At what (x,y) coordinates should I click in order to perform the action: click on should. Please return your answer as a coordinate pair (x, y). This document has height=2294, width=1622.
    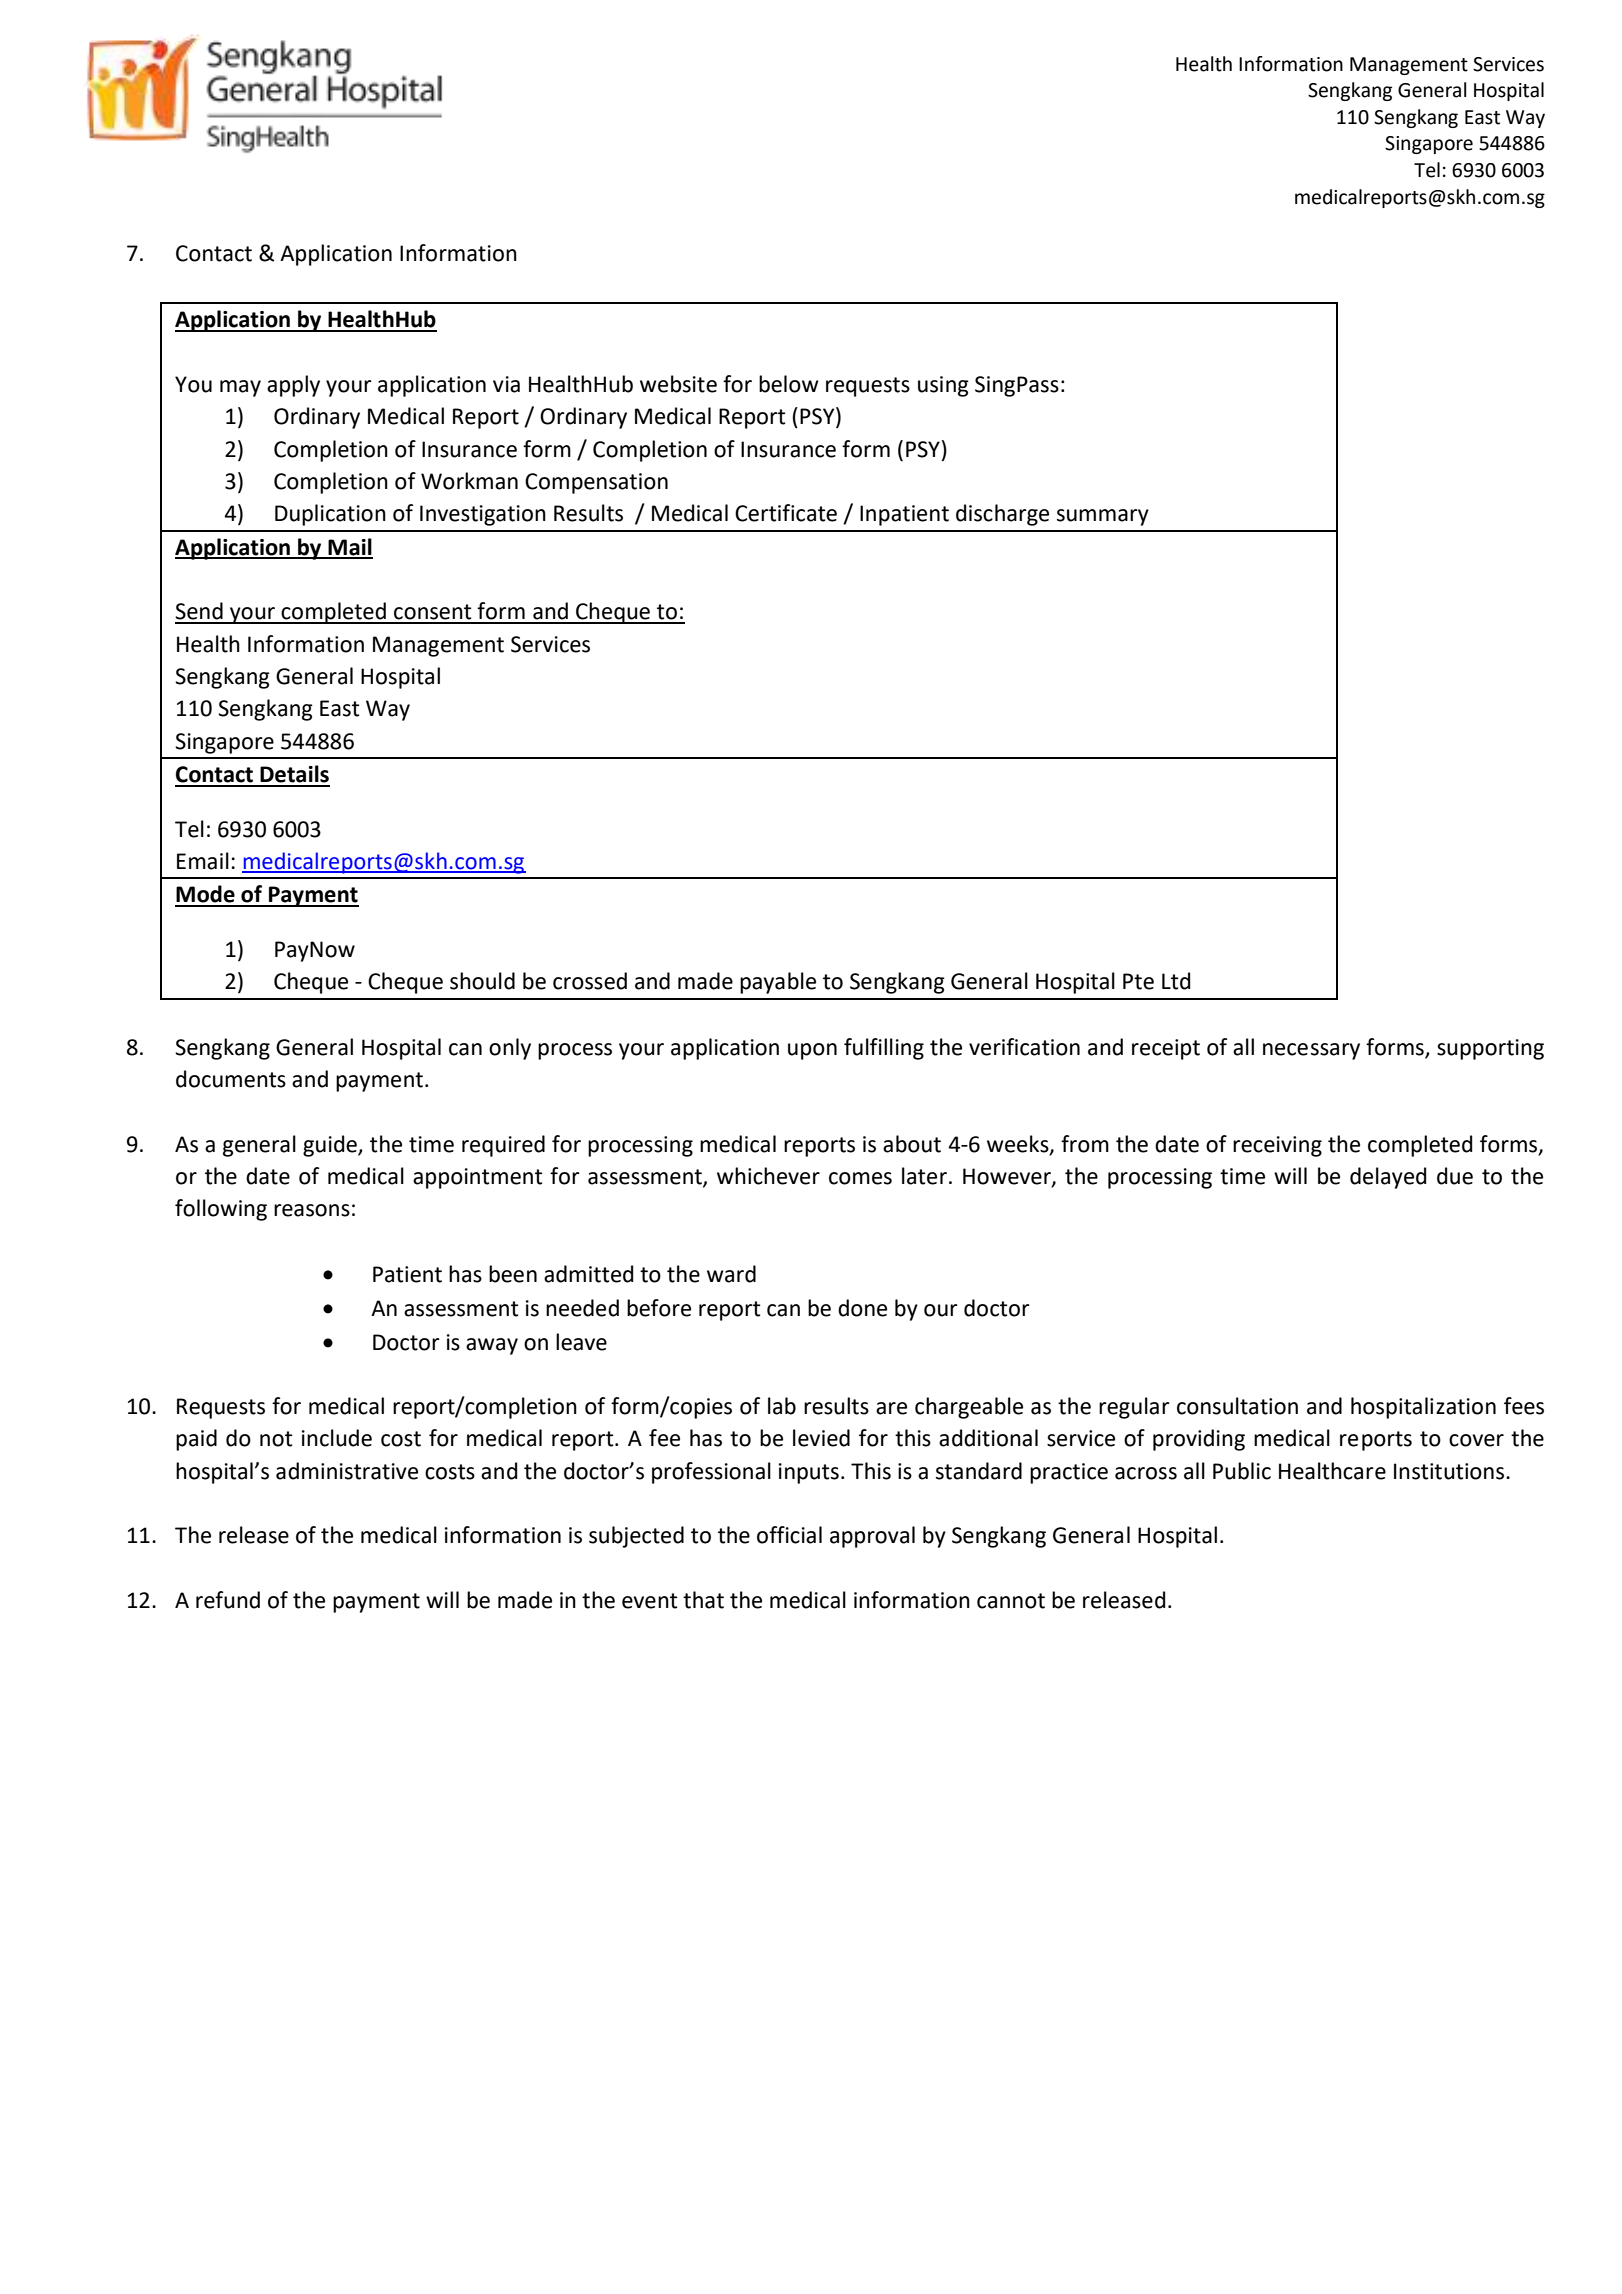
    Looking at the image, I should click on (482, 981).
